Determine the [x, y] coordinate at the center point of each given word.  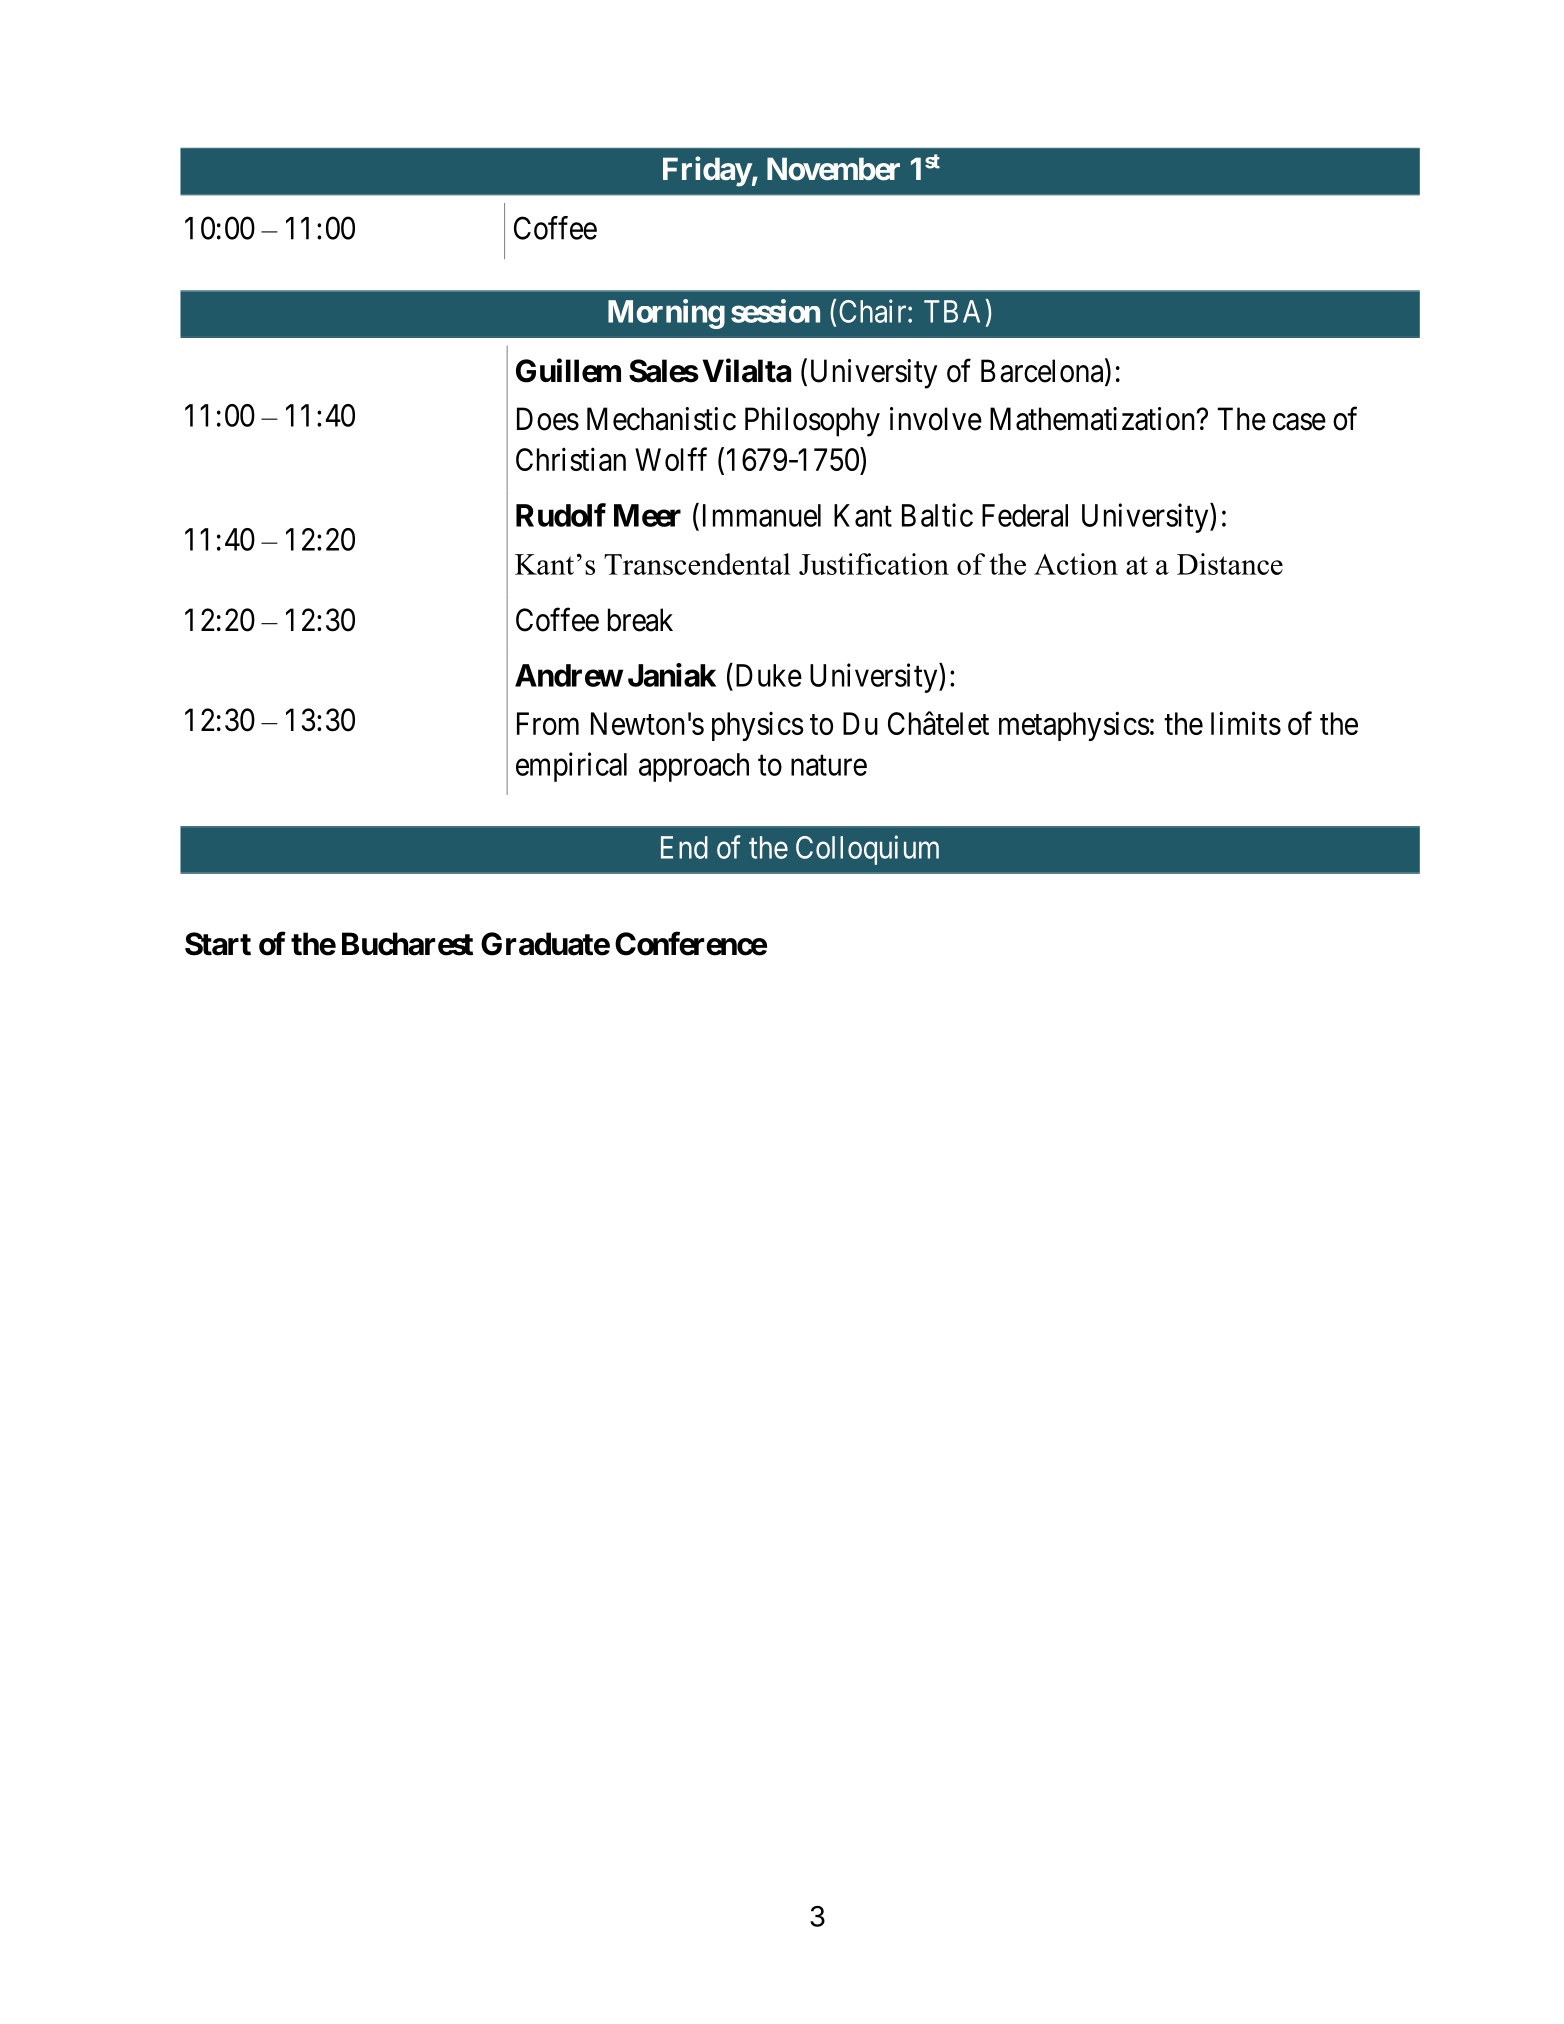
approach [694, 767]
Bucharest [407, 944]
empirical [571, 767]
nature [829, 765]
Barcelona [1043, 372]
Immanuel [759, 515]
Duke [767, 675]
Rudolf [561, 515]
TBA [952, 311]
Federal [1025, 515]
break [640, 620]
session [775, 311]
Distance [1230, 564]
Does [548, 419]
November [833, 169]
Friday [707, 171]
